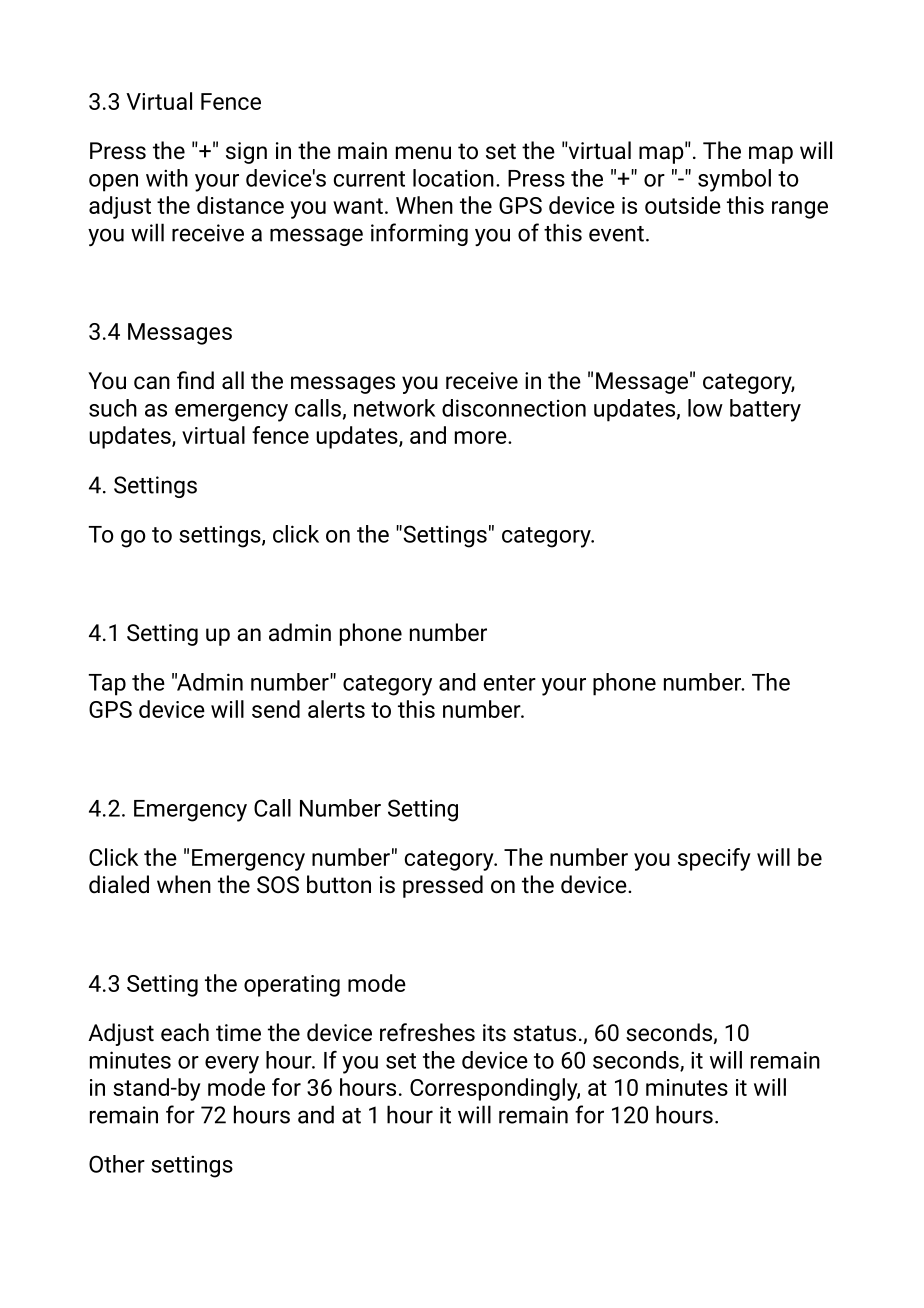  What do you see at coordinates (336, 709) in the screenshot?
I see `alerts` at bounding box center [336, 709].
